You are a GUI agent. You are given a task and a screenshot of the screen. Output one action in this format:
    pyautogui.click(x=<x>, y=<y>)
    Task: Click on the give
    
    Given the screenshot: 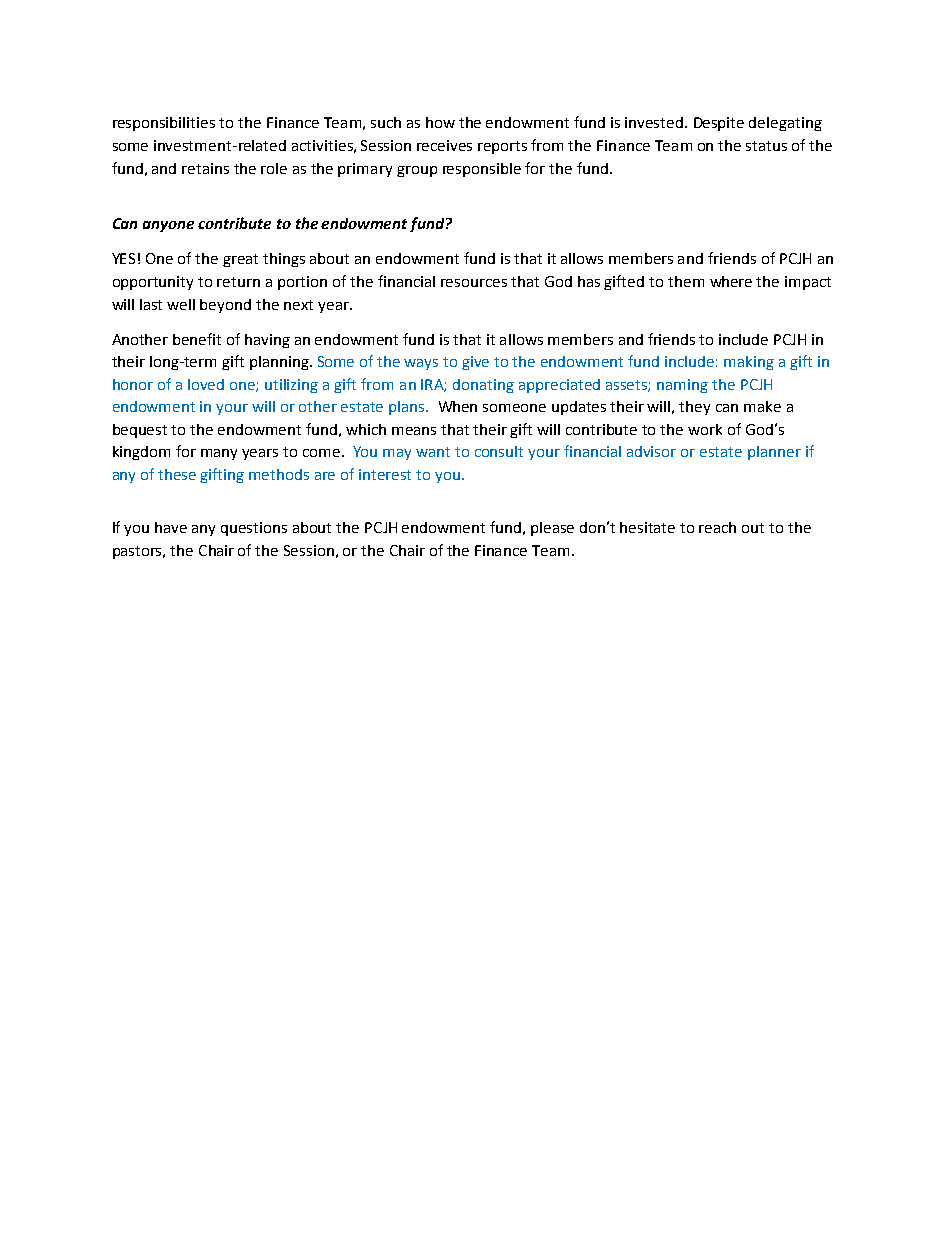 What is the action you would take?
    pyautogui.click(x=475, y=363)
